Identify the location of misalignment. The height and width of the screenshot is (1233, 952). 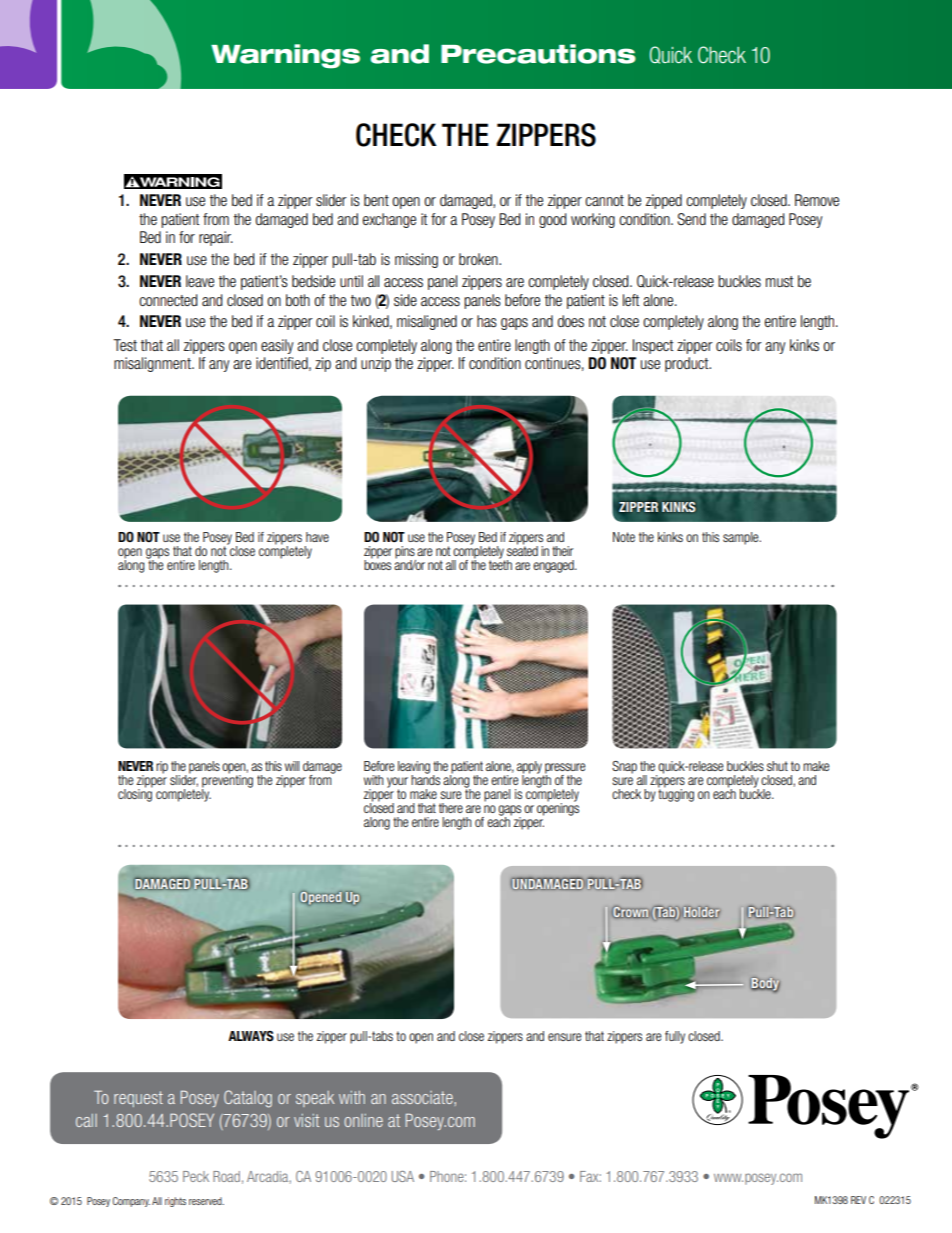
(153, 364).
